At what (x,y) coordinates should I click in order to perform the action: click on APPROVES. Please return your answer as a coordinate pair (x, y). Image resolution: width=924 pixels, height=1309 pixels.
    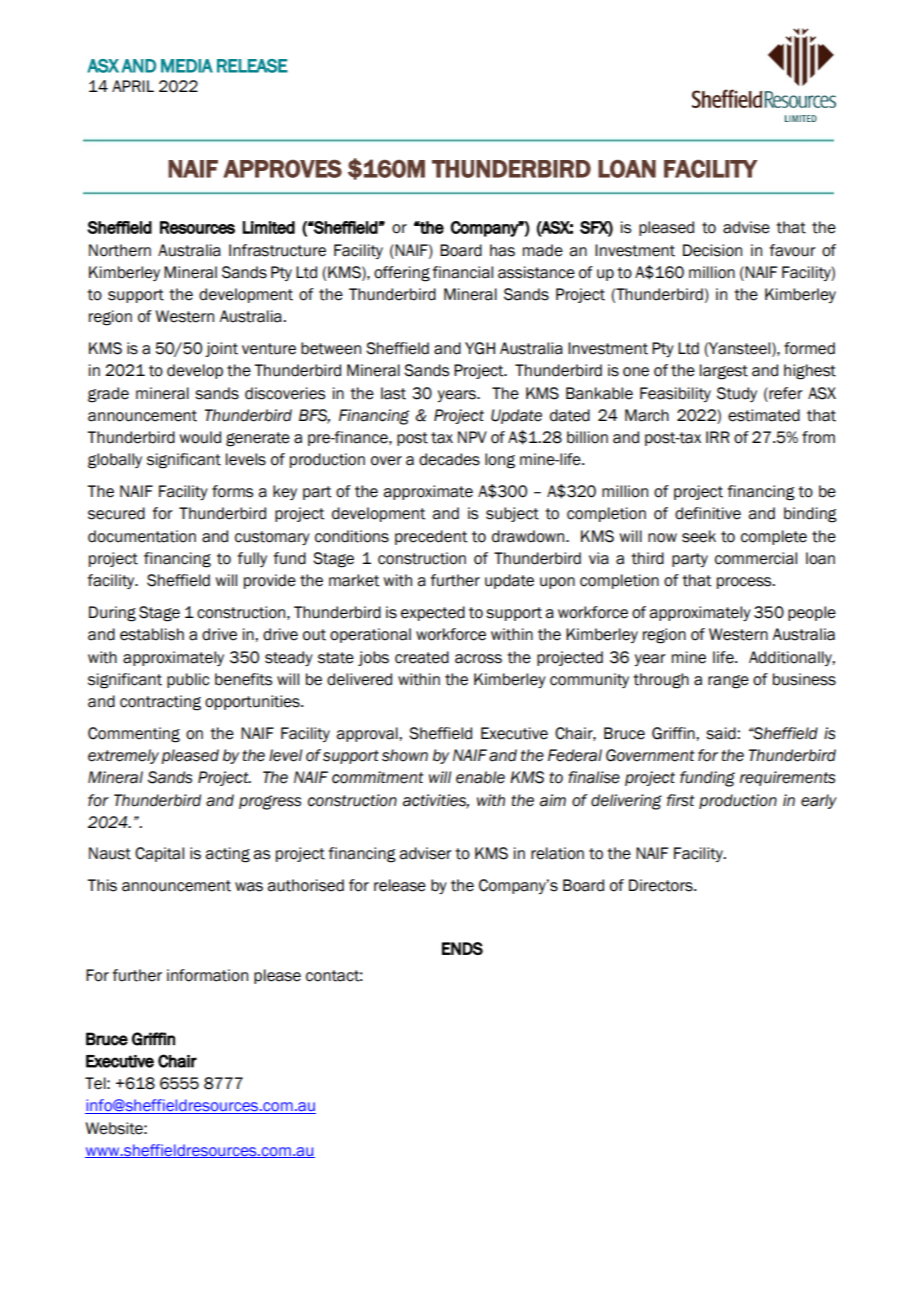
    Looking at the image, I should click on (282, 169).
